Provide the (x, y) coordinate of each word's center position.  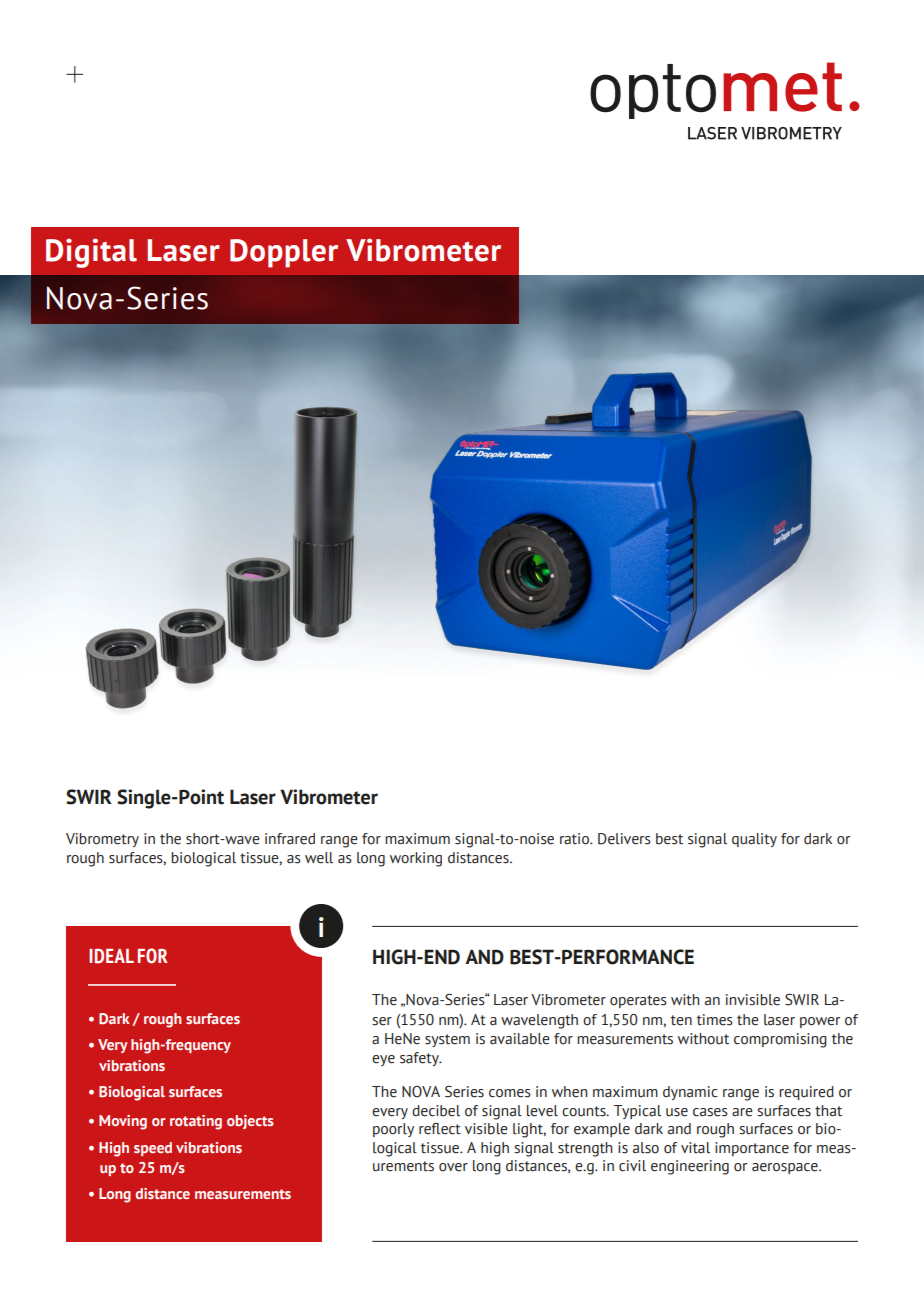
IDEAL (111, 956)
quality (754, 840)
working (416, 859)
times (715, 1020)
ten (681, 1020)
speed (153, 1149)
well (319, 858)
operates (638, 1001)
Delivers (624, 839)
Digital (91, 253)
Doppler (284, 253)
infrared (290, 839)
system (447, 1040)
